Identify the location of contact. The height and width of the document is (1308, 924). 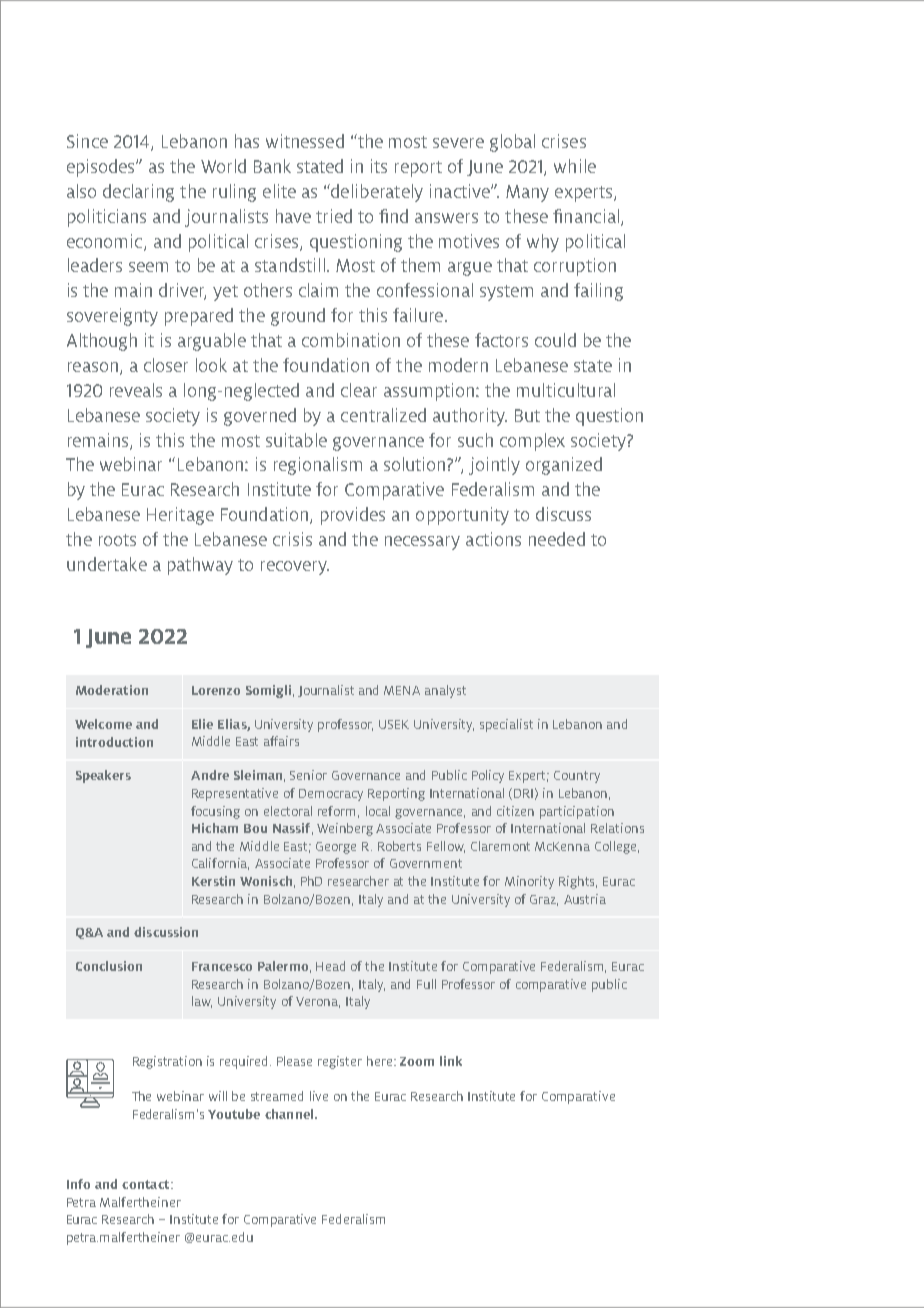
(147, 1184).
